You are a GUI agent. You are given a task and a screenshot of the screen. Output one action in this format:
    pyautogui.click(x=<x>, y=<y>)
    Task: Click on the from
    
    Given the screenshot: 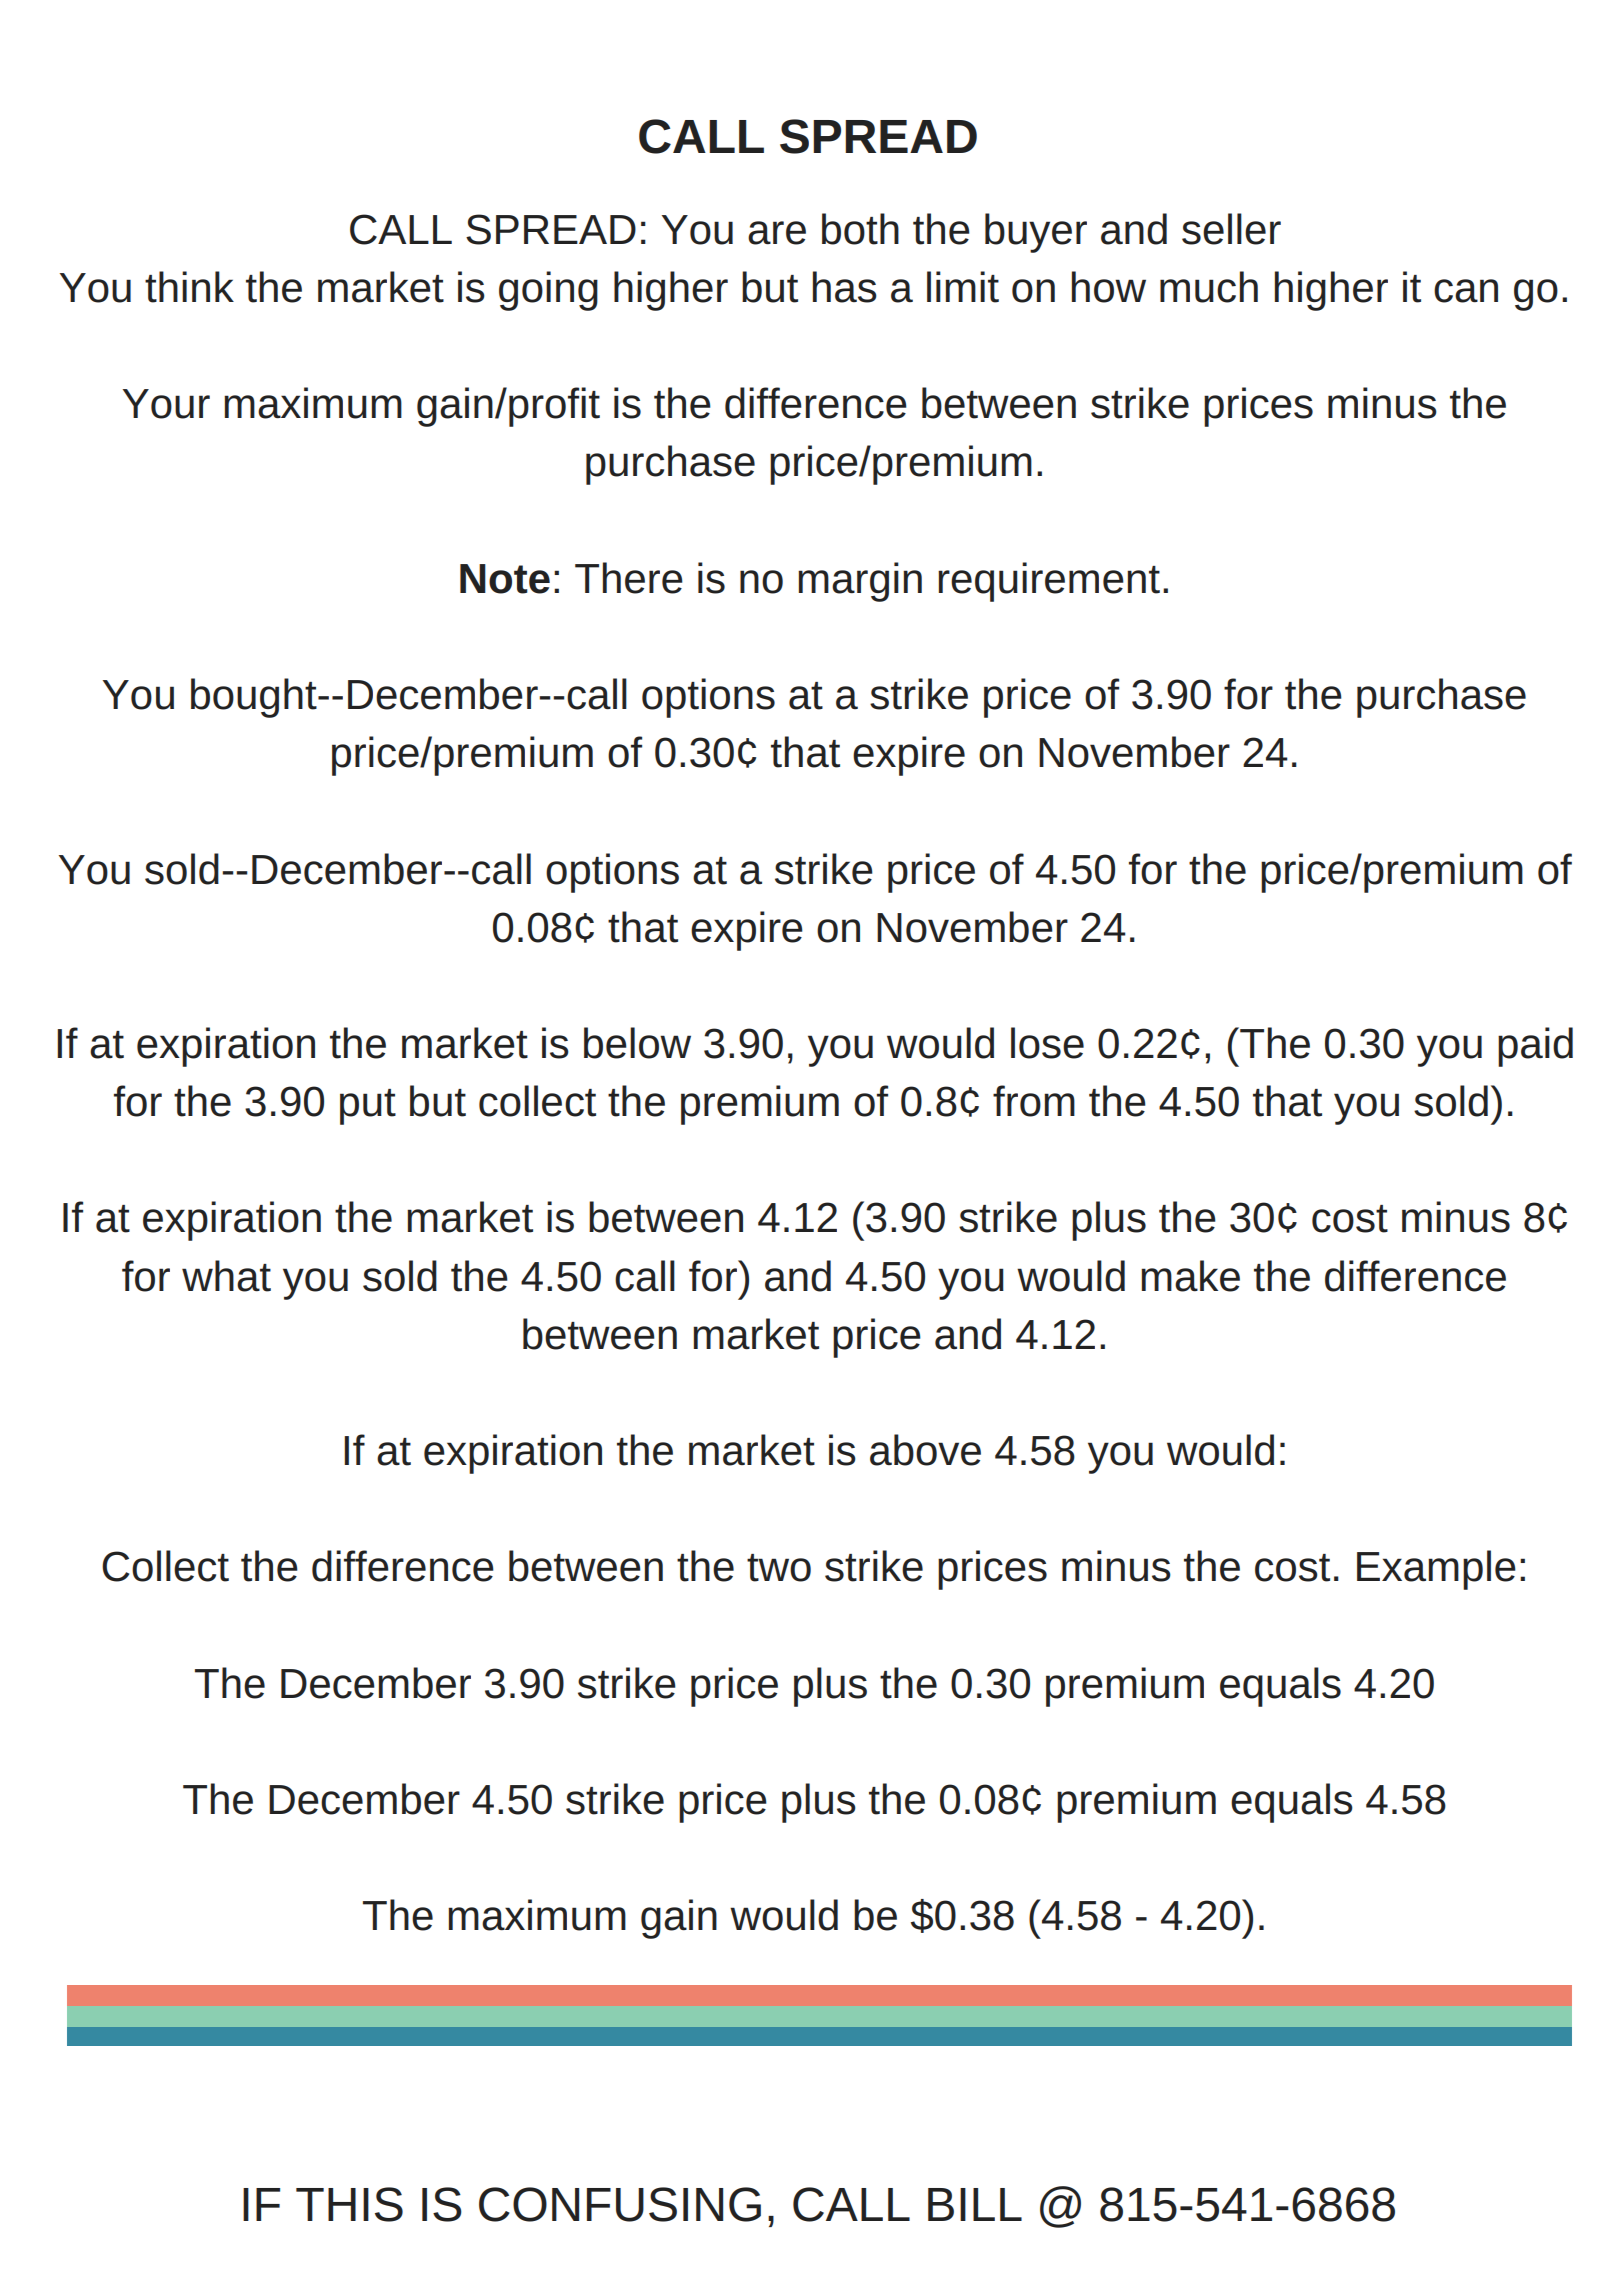 What is the action you would take?
    pyautogui.click(x=1034, y=1101)
